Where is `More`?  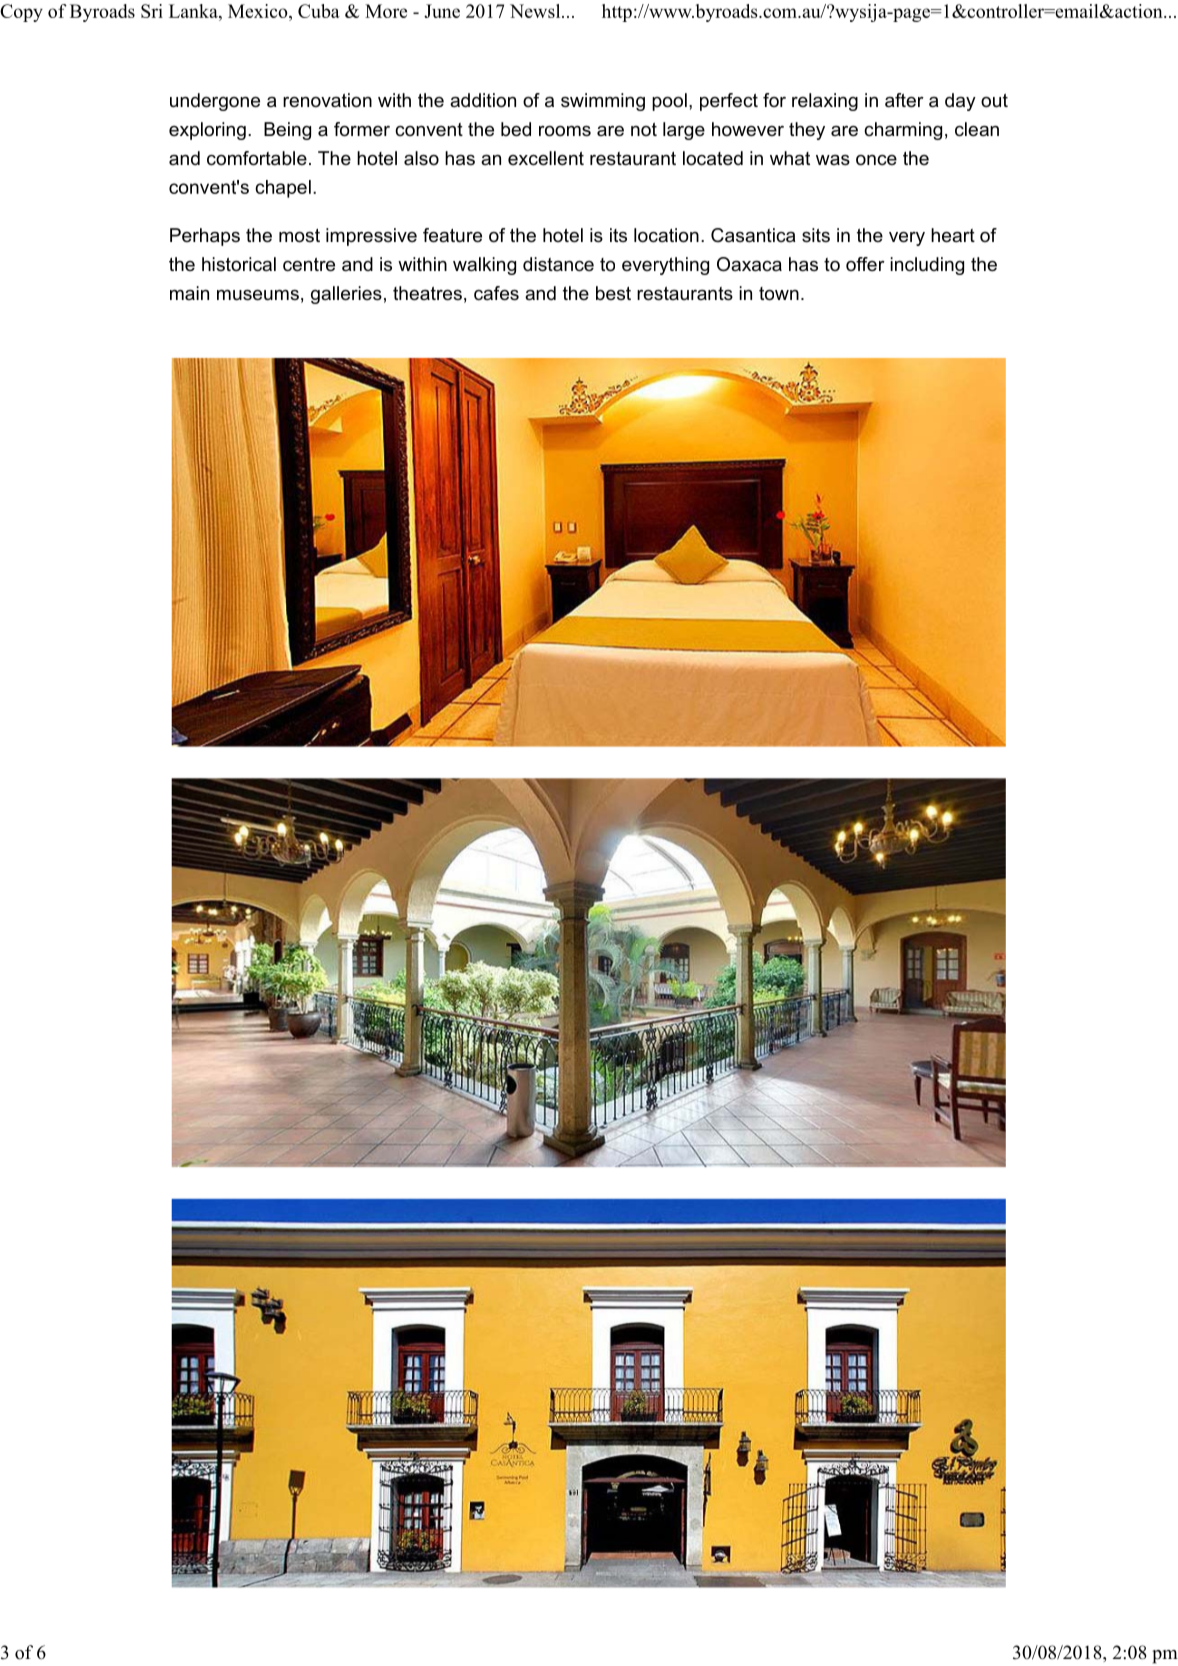
More is located at coordinates (386, 11).
